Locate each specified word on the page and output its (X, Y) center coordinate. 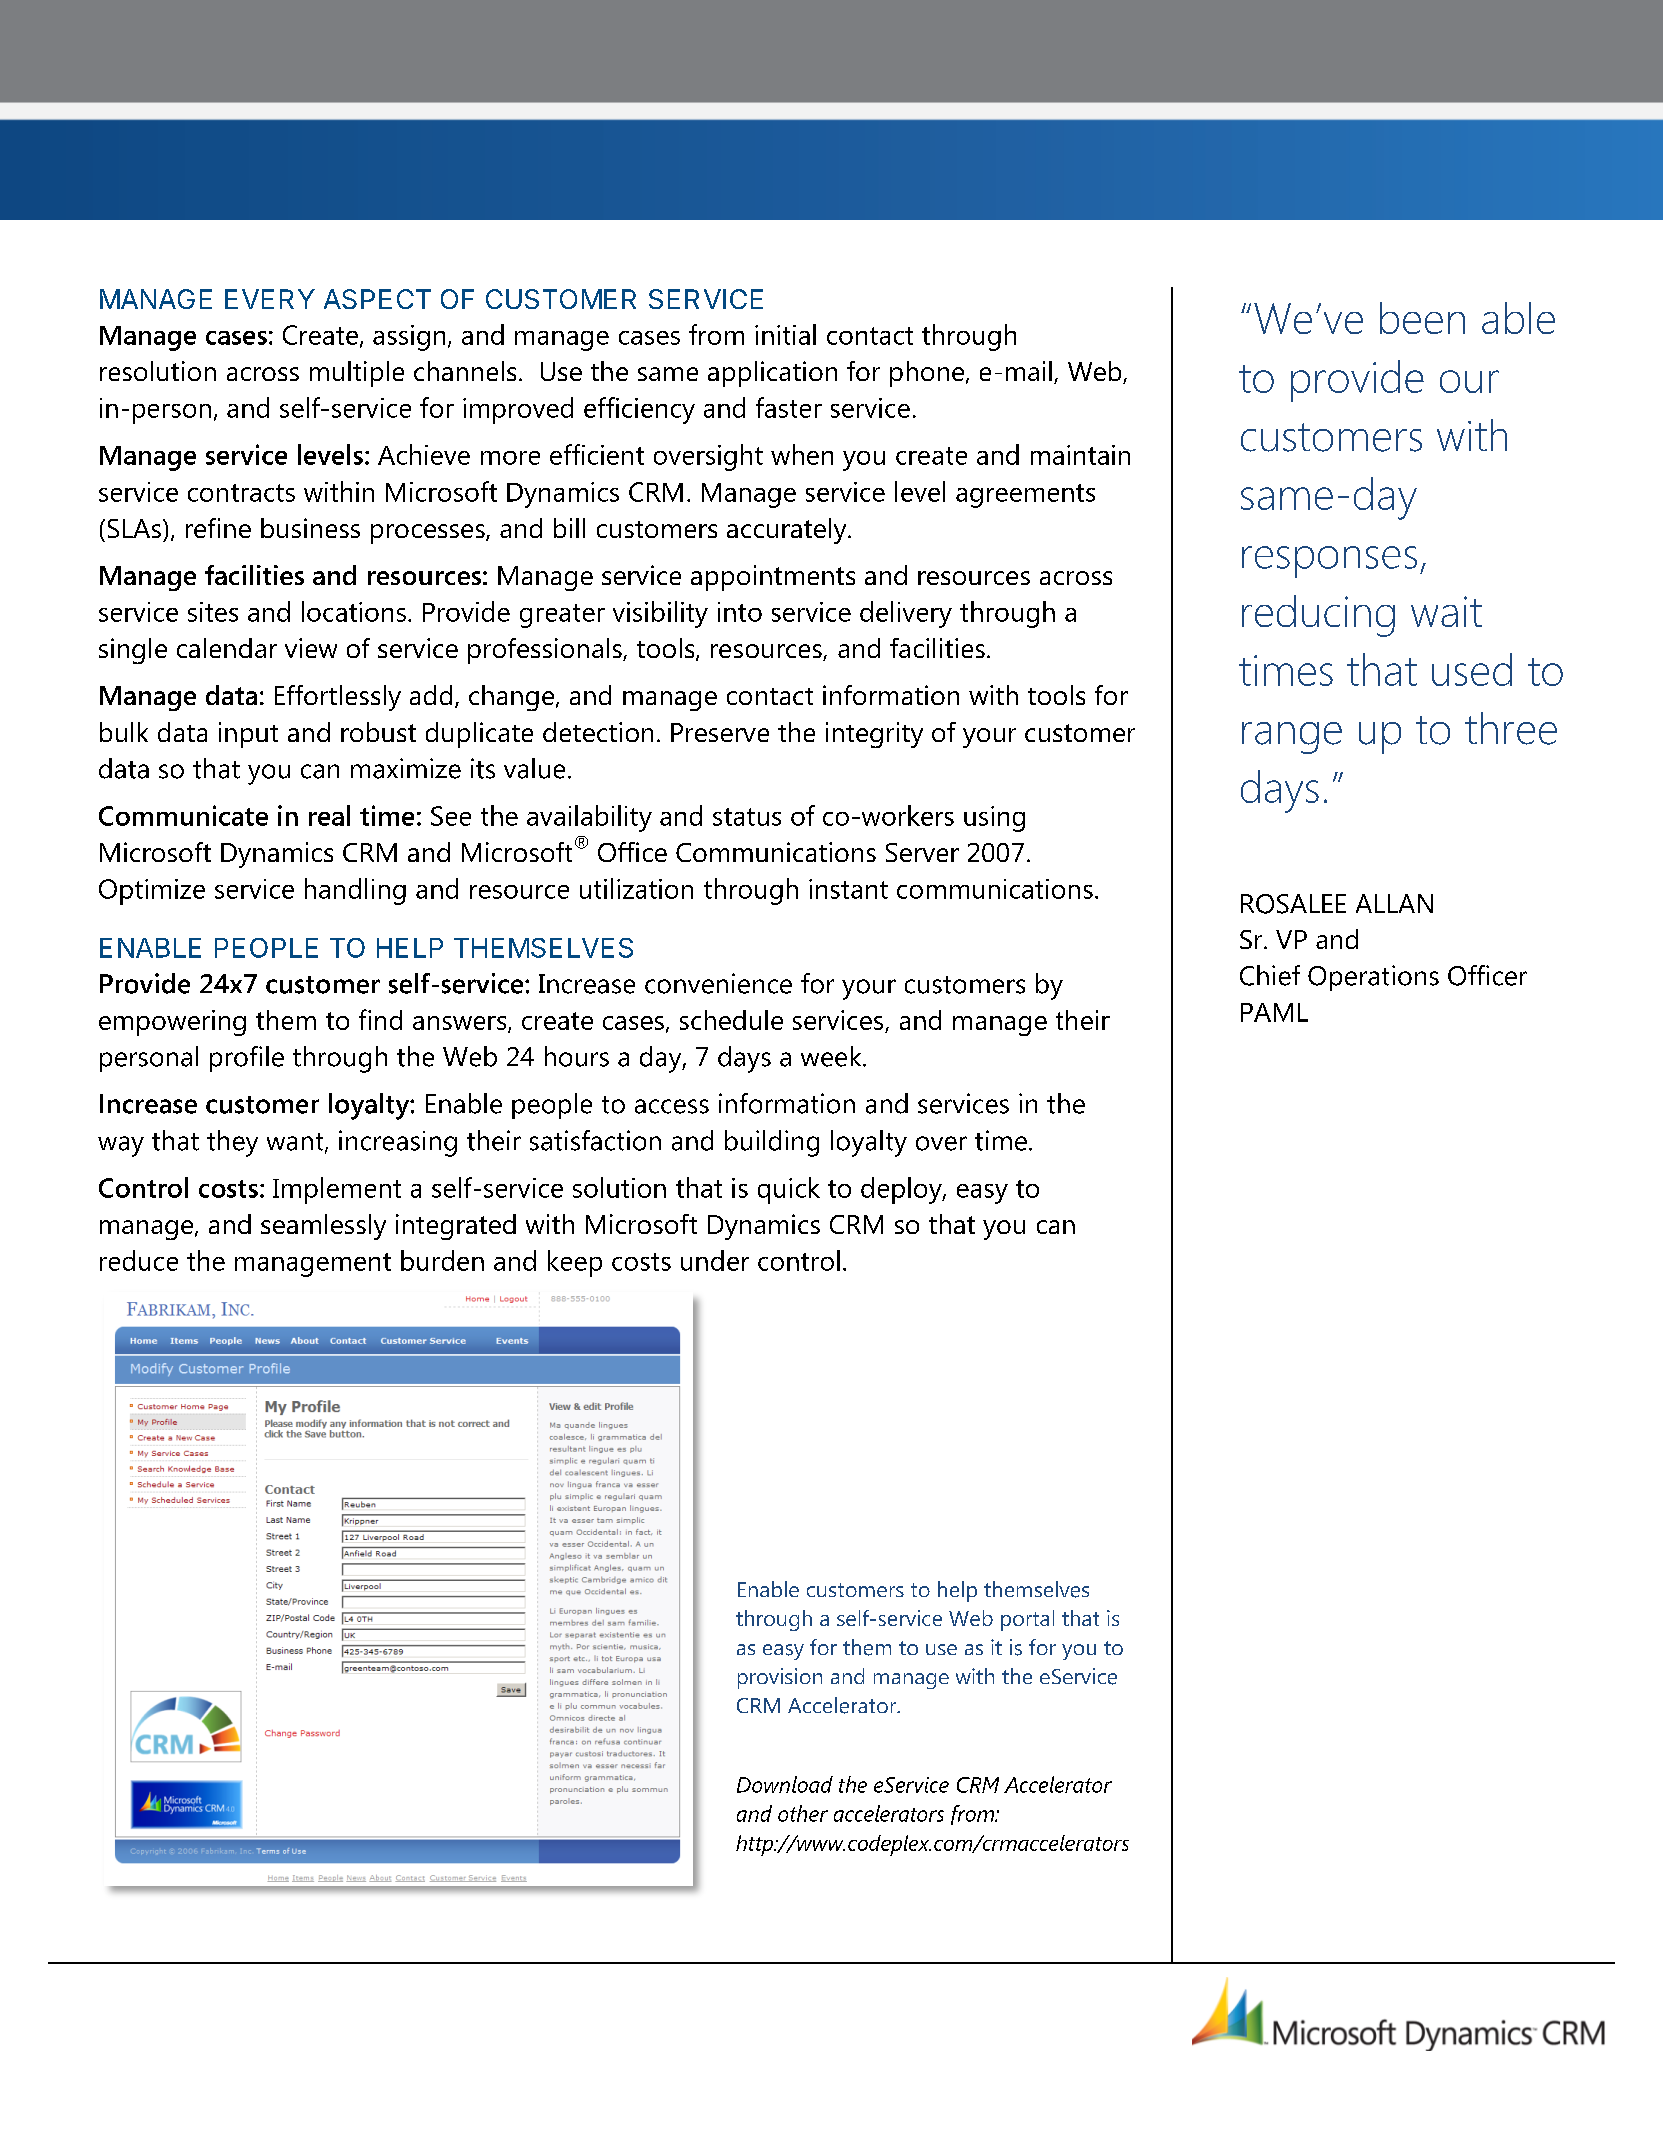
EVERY (270, 299)
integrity (874, 735)
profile (247, 1059)
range (1292, 738)
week (832, 1056)
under (715, 1260)
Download (785, 1784)
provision (780, 1678)
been (1422, 318)
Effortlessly (338, 698)
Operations (1373, 978)
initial (785, 334)
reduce (139, 1260)
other (803, 1813)
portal (1027, 1620)
